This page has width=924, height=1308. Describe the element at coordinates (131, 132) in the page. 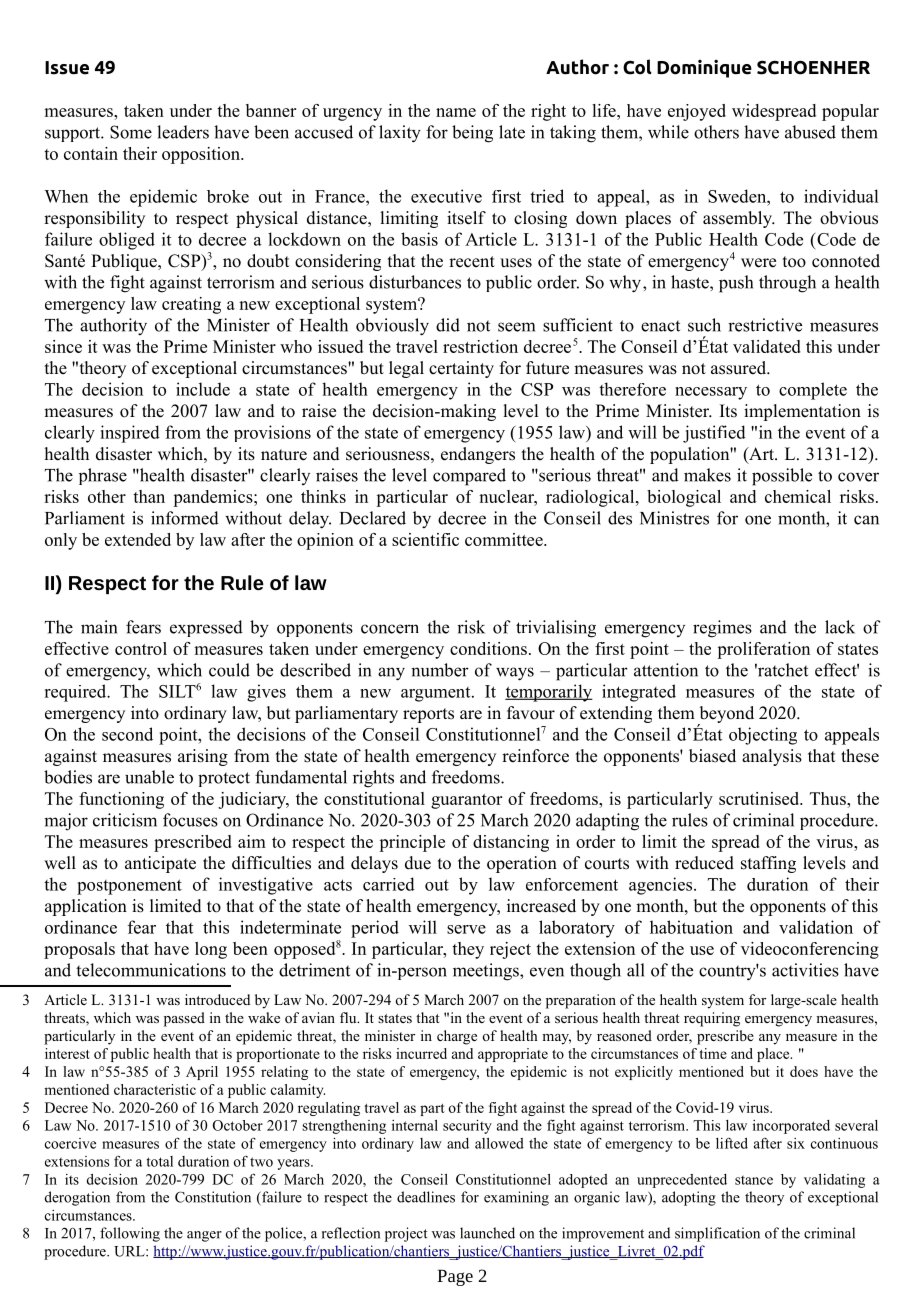

I see `Some` at that location.
